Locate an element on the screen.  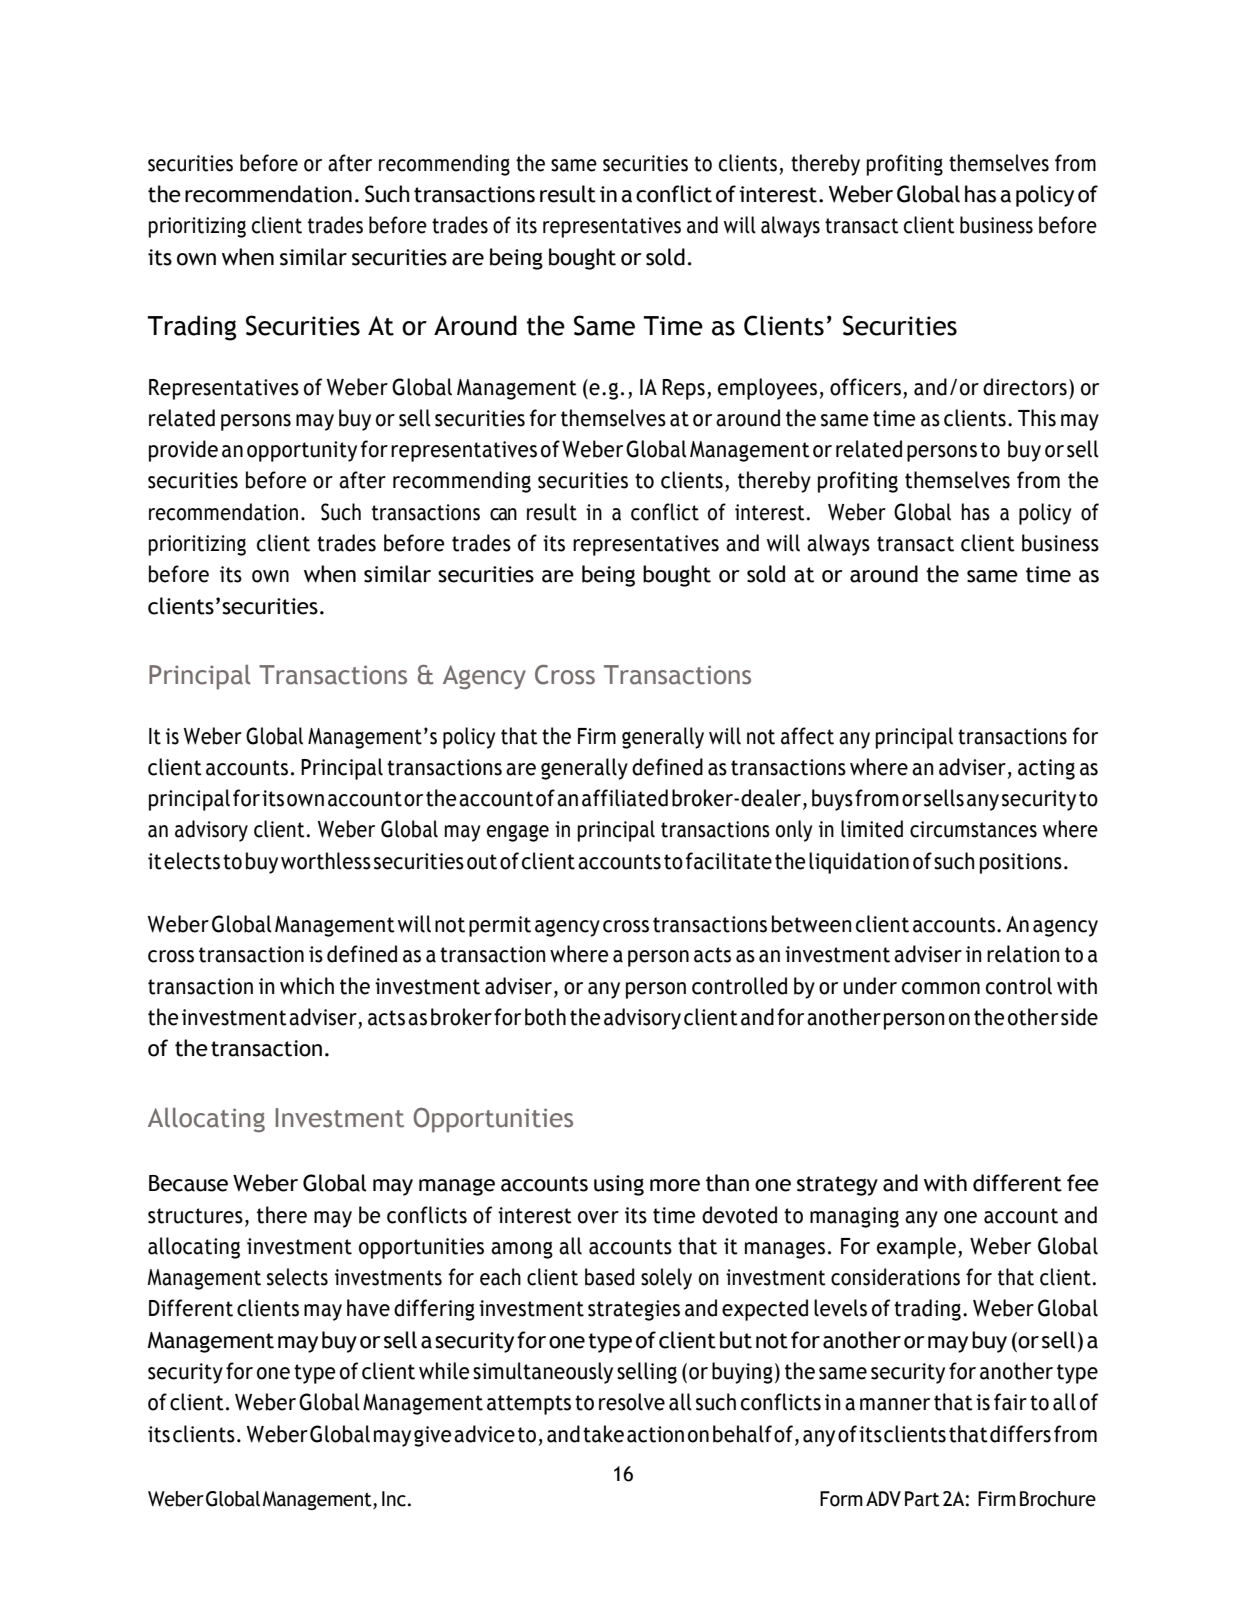
using is located at coordinates (619, 1185).
